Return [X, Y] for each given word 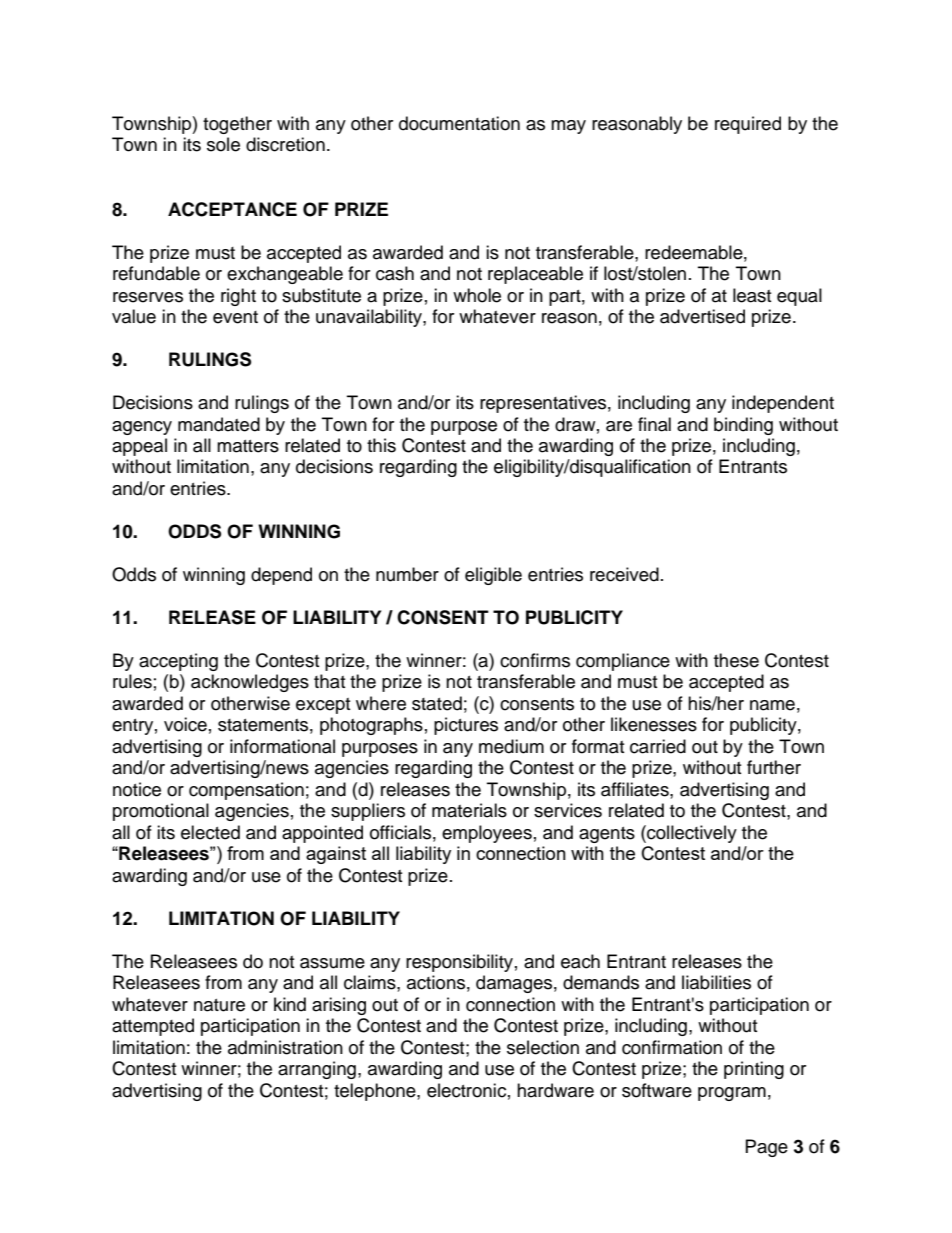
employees [487, 834]
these [736, 660]
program [732, 1094]
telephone [376, 1092]
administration [285, 1047]
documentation [459, 123]
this [381, 445]
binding [743, 426]
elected [210, 832]
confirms [535, 660]
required [748, 125]
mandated [219, 424]
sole [223, 144]
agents [607, 835]
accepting [178, 662]
